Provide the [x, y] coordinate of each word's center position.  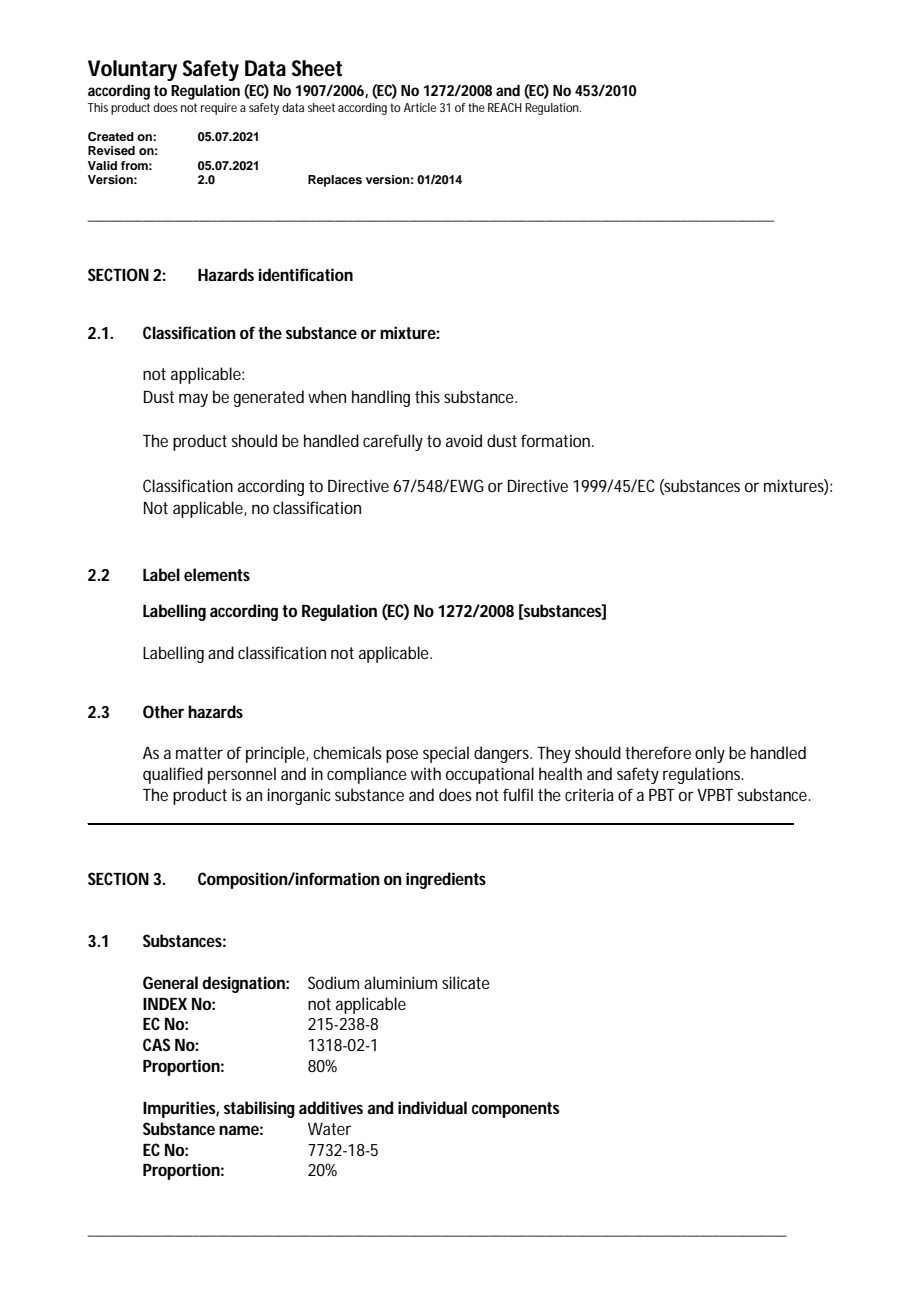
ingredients [446, 880]
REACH [505, 107]
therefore [658, 752]
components [516, 1110]
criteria [589, 794]
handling [381, 398]
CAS [156, 1044]
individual [432, 1107]
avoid [464, 440]
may [193, 400]
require [219, 109]
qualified [173, 775]
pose [402, 756]
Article [420, 107]
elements [217, 574]
